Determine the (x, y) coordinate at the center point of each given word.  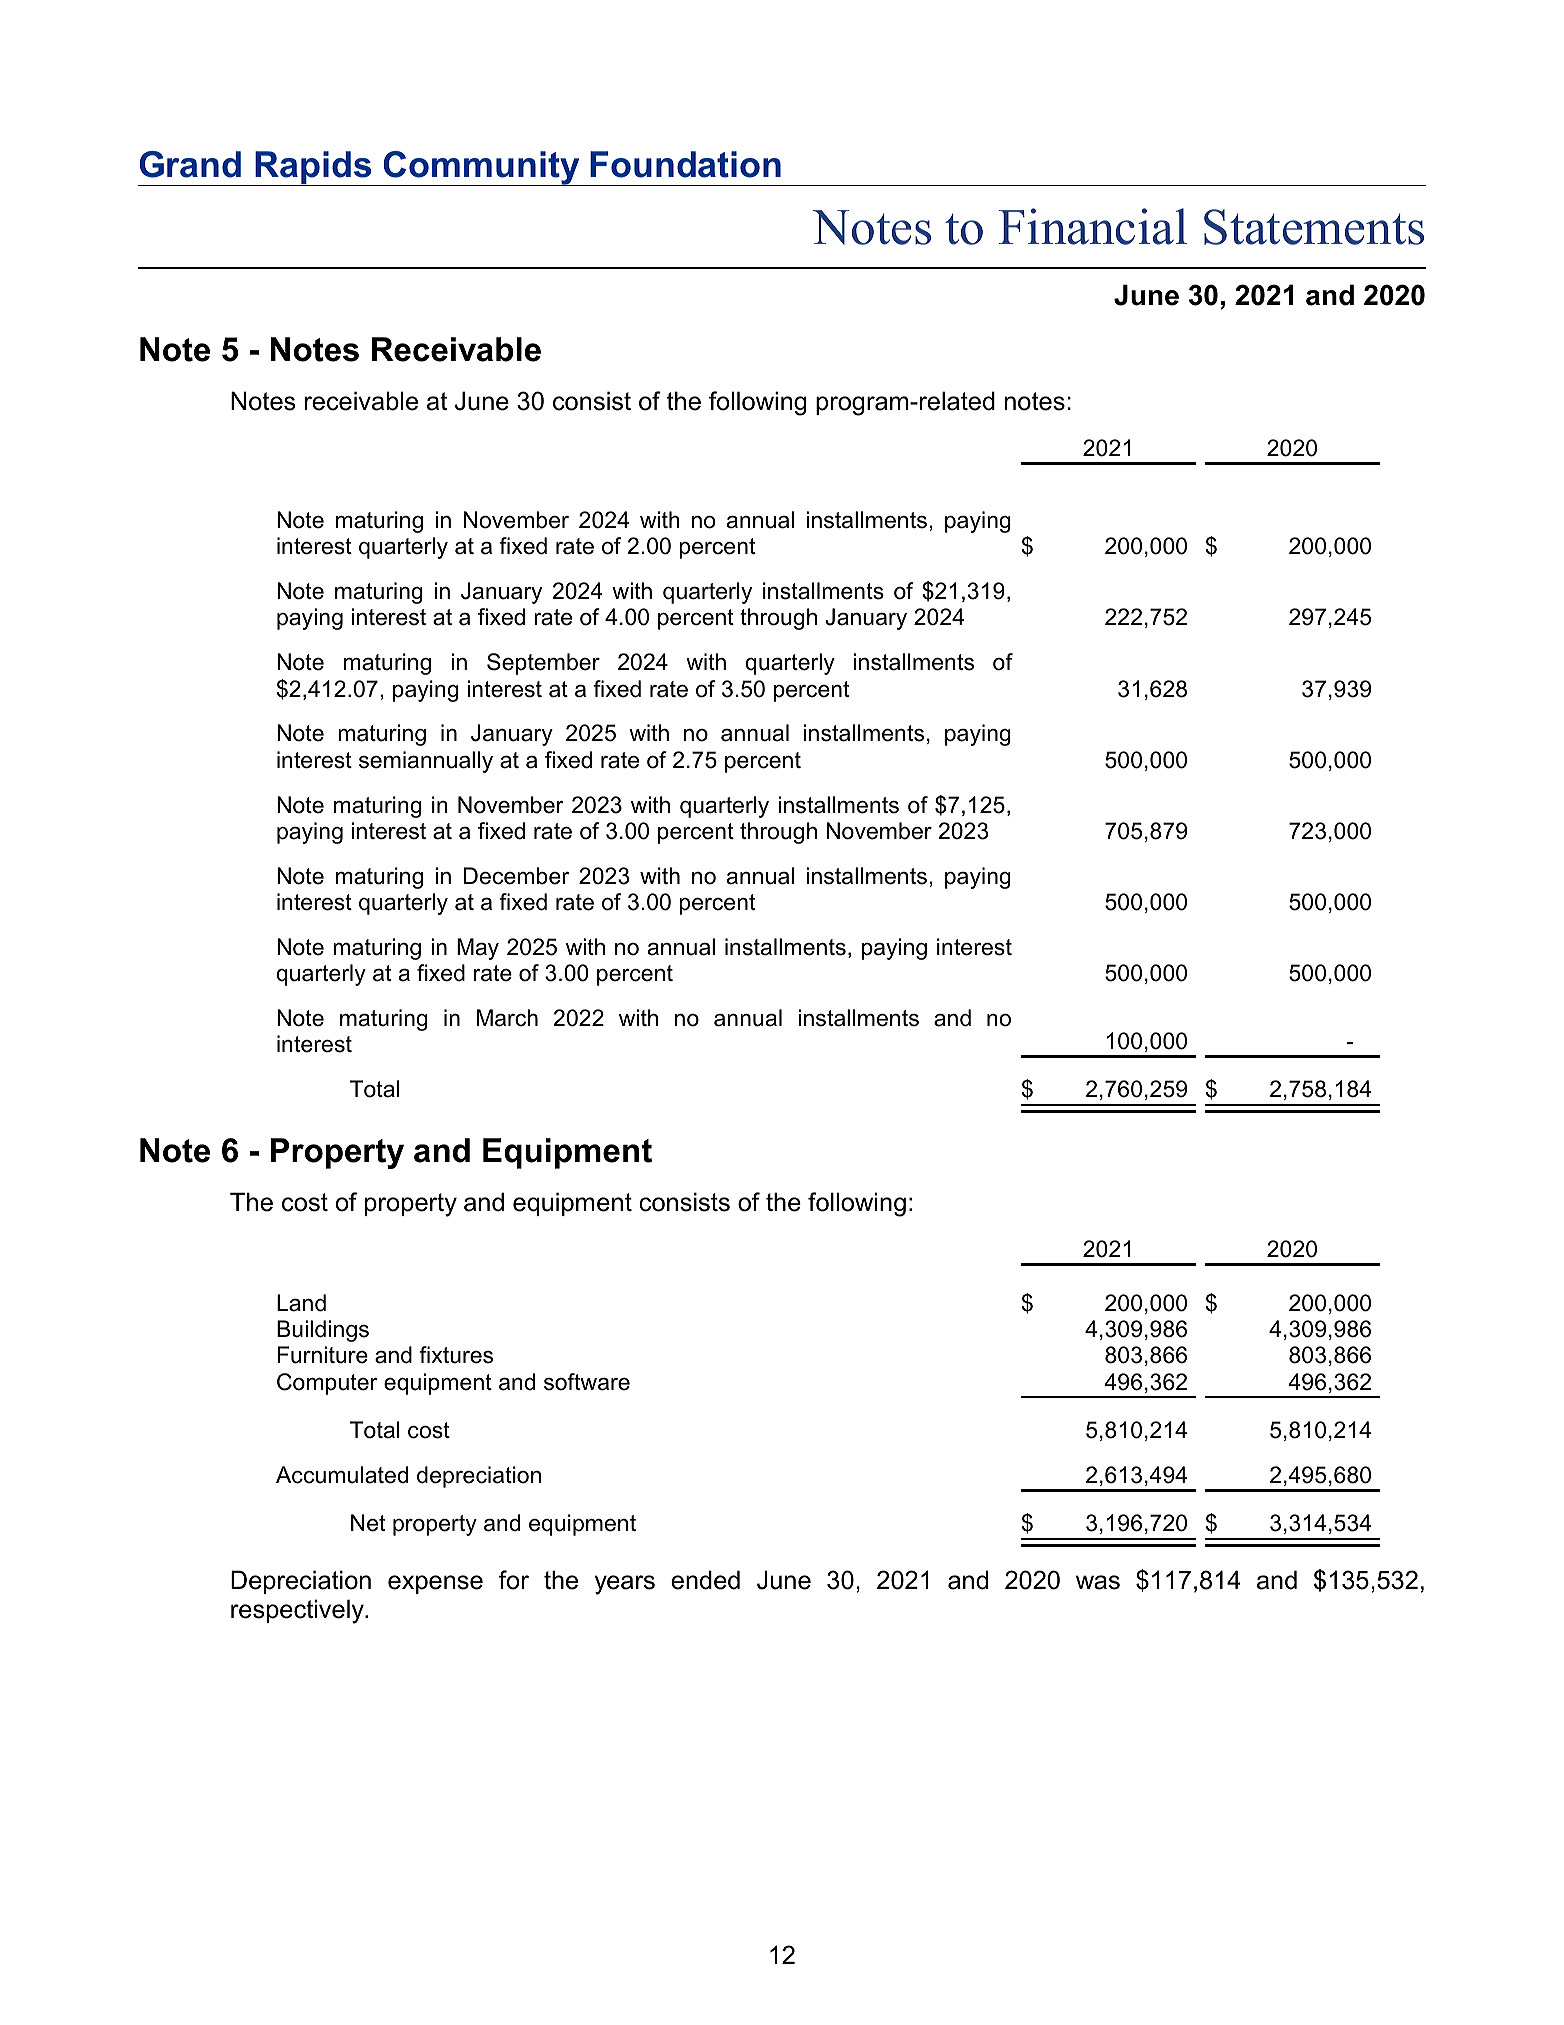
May (478, 949)
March (507, 1018)
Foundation (685, 164)
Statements (1314, 227)
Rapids (314, 168)
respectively (298, 1611)
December (516, 876)
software (587, 1382)
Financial (1093, 226)
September (543, 664)
